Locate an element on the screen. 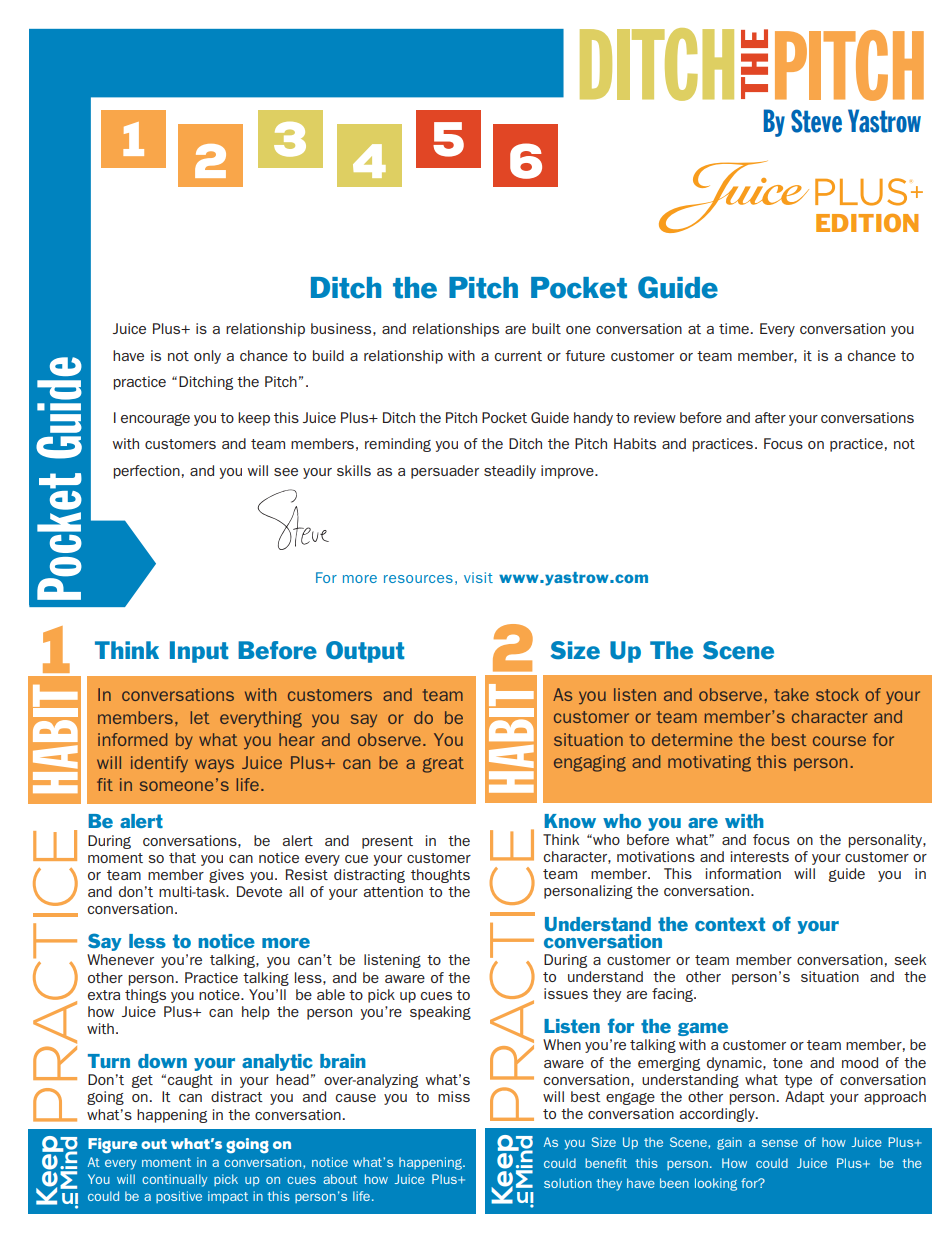  built is located at coordinates (546, 328).
